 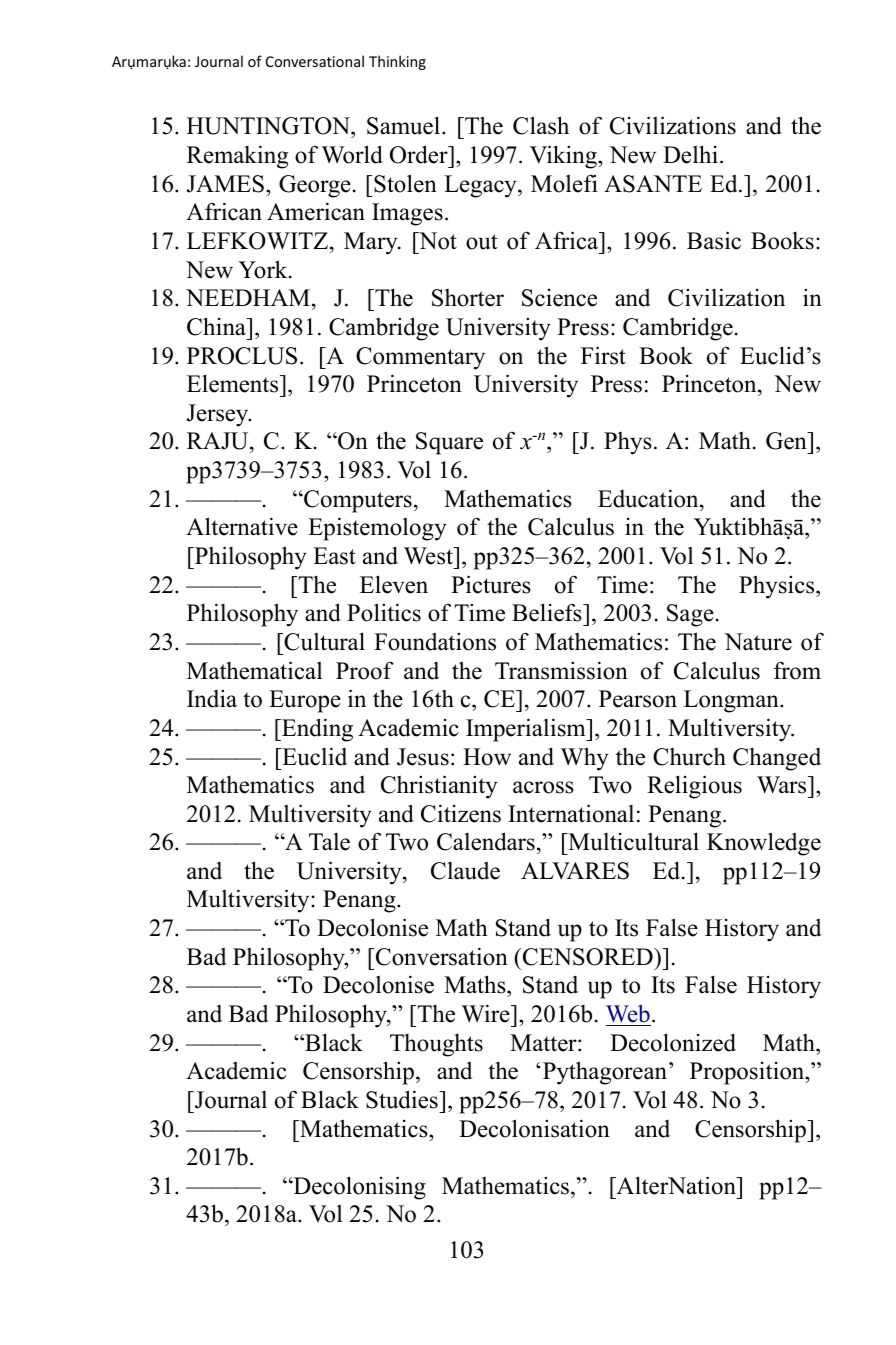 What do you see at coordinates (690, 154) in the screenshot?
I see `Delhi` at bounding box center [690, 154].
